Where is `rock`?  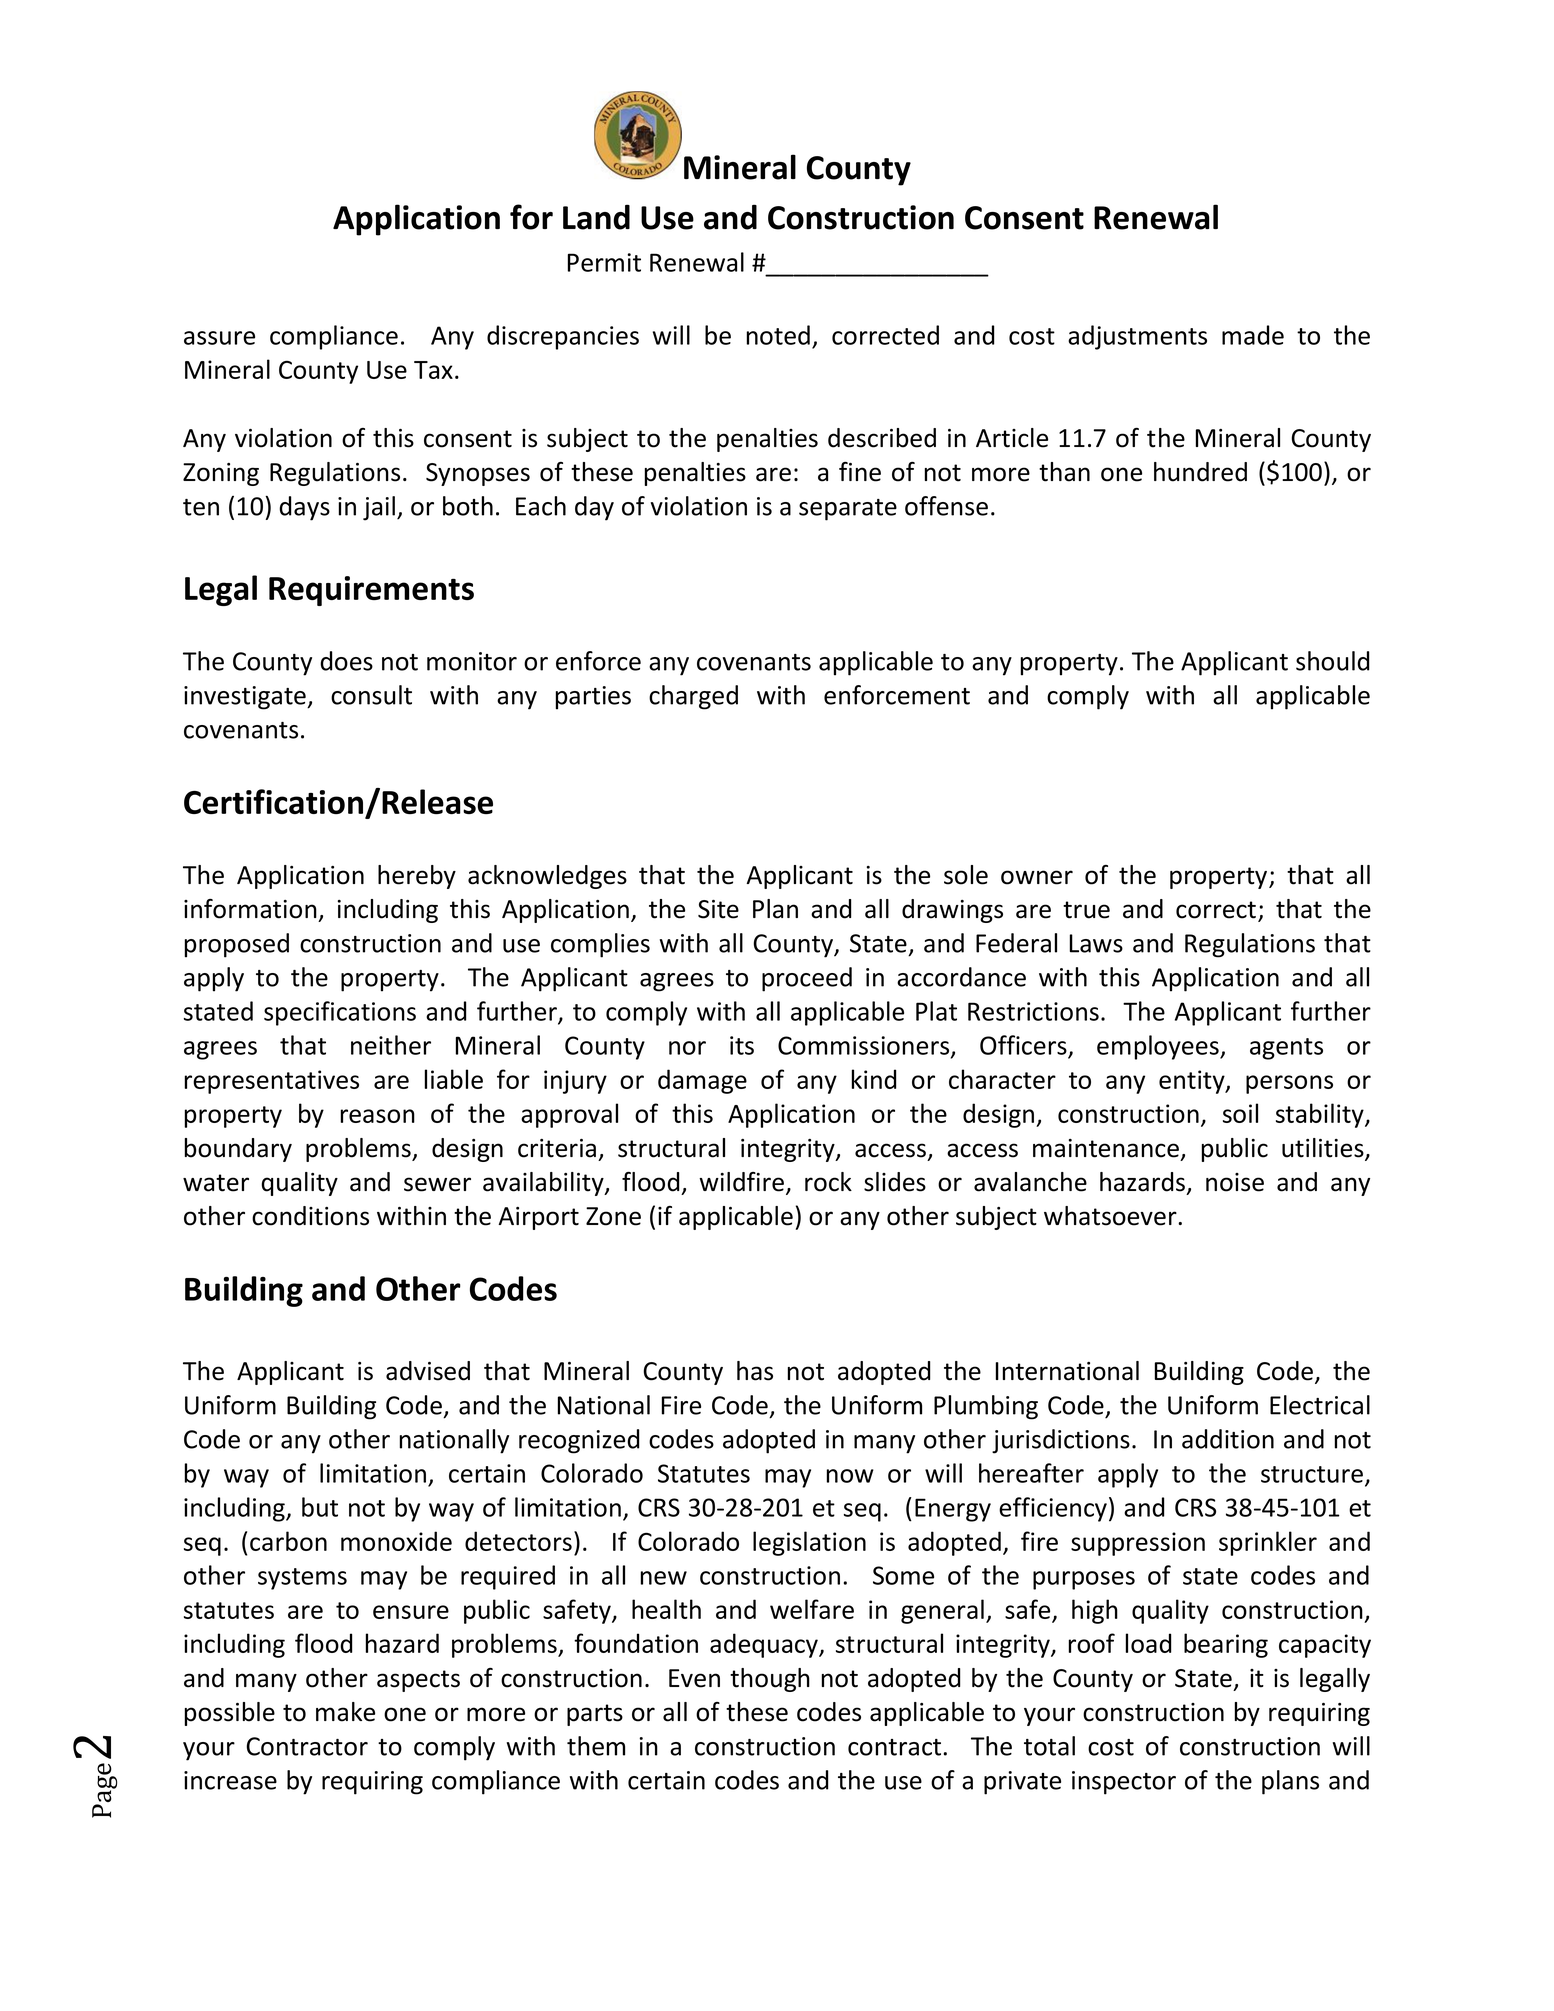 rock is located at coordinates (828, 1182).
